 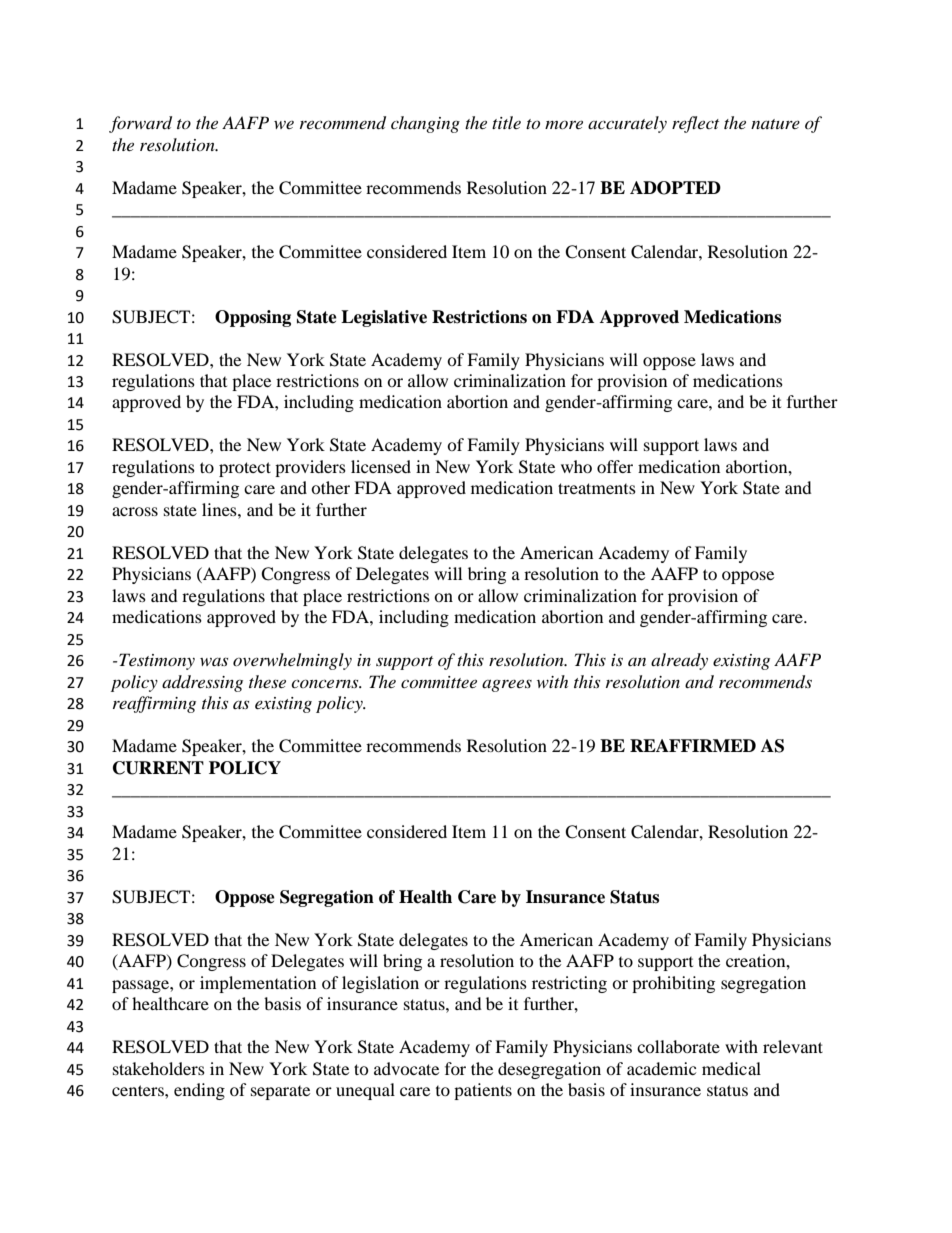 What do you see at coordinates (140, 124) in the screenshot?
I see `forward` at bounding box center [140, 124].
